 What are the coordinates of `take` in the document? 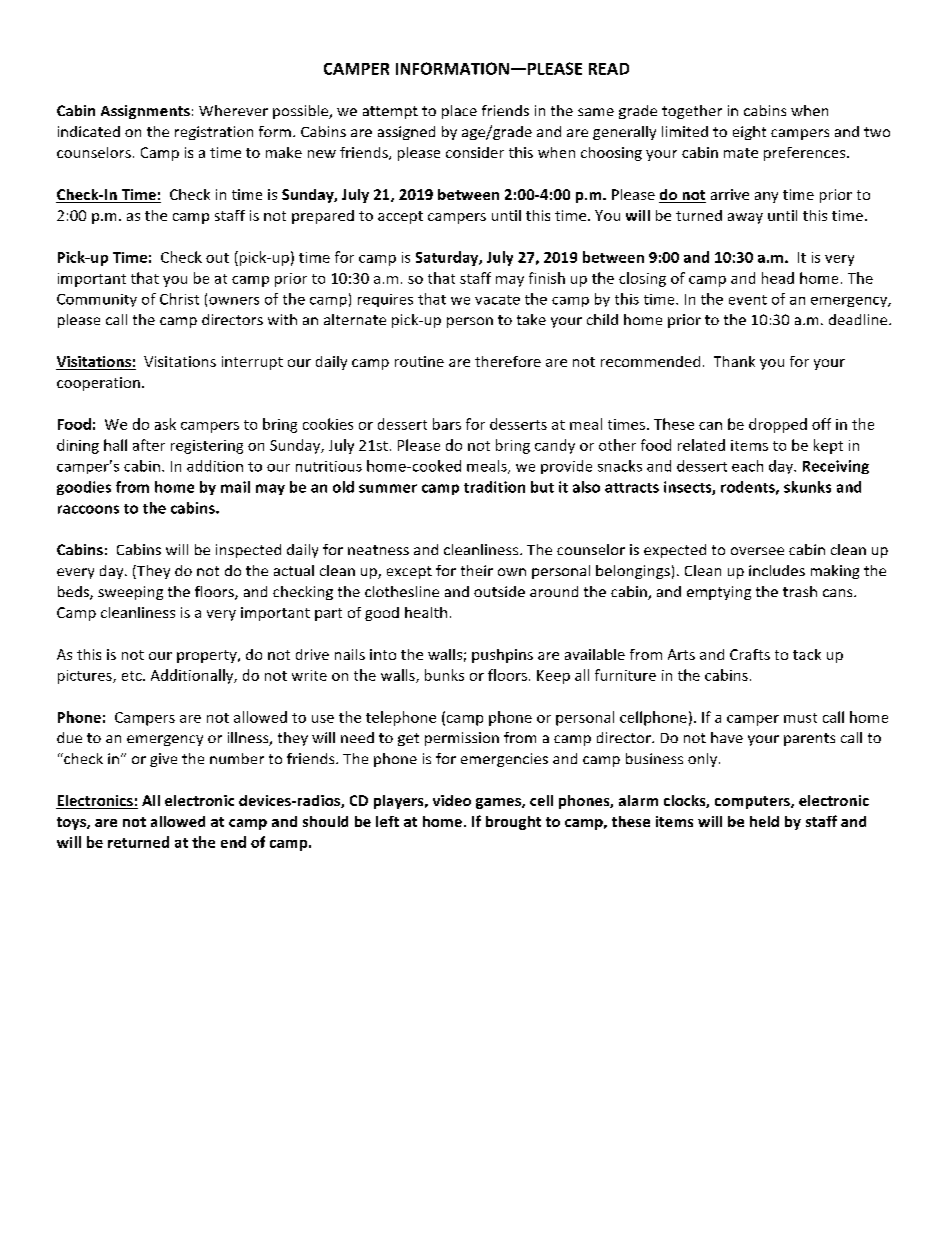 It's located at (531, 319).
